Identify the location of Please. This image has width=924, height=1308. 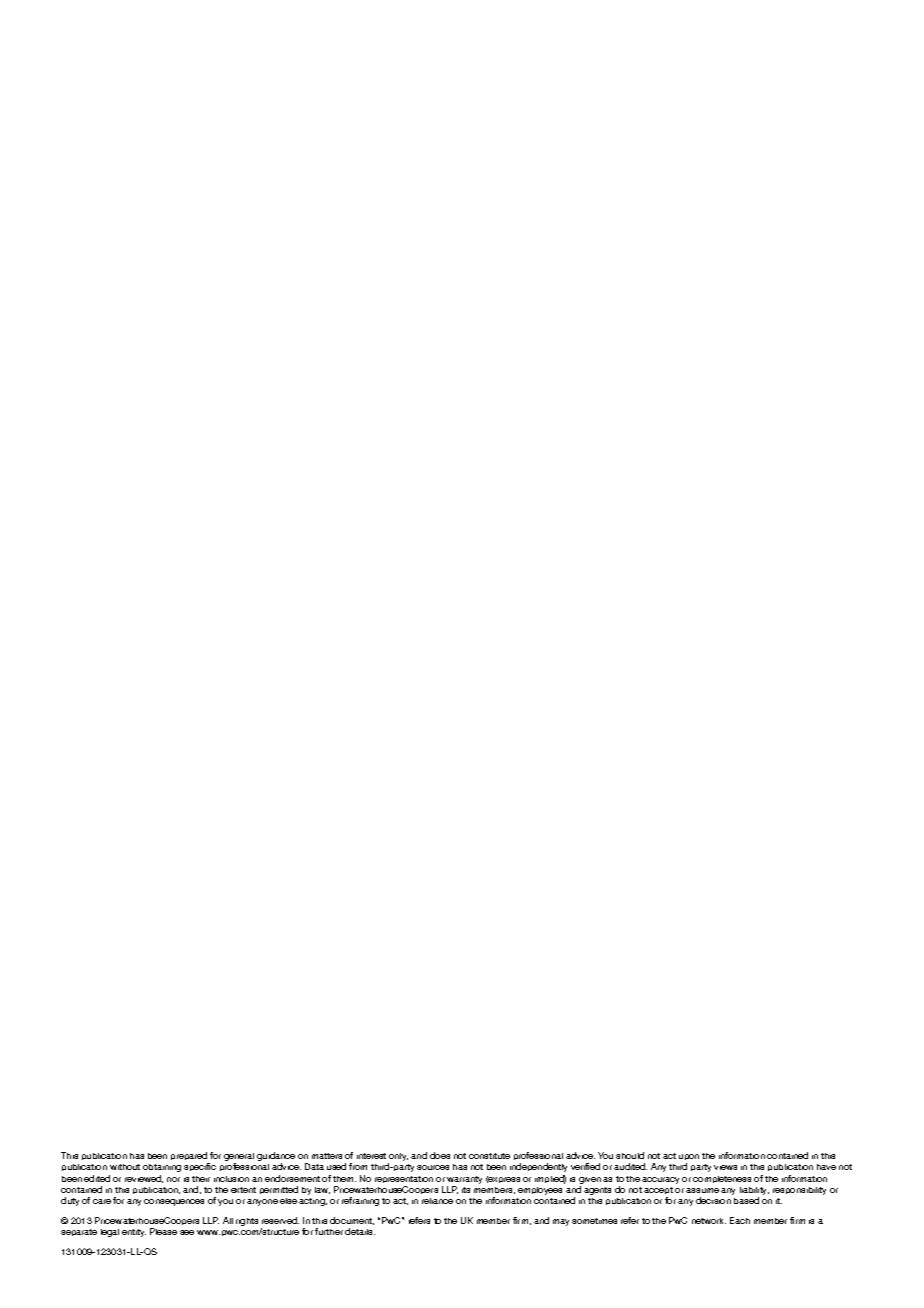
(163, 1231).
